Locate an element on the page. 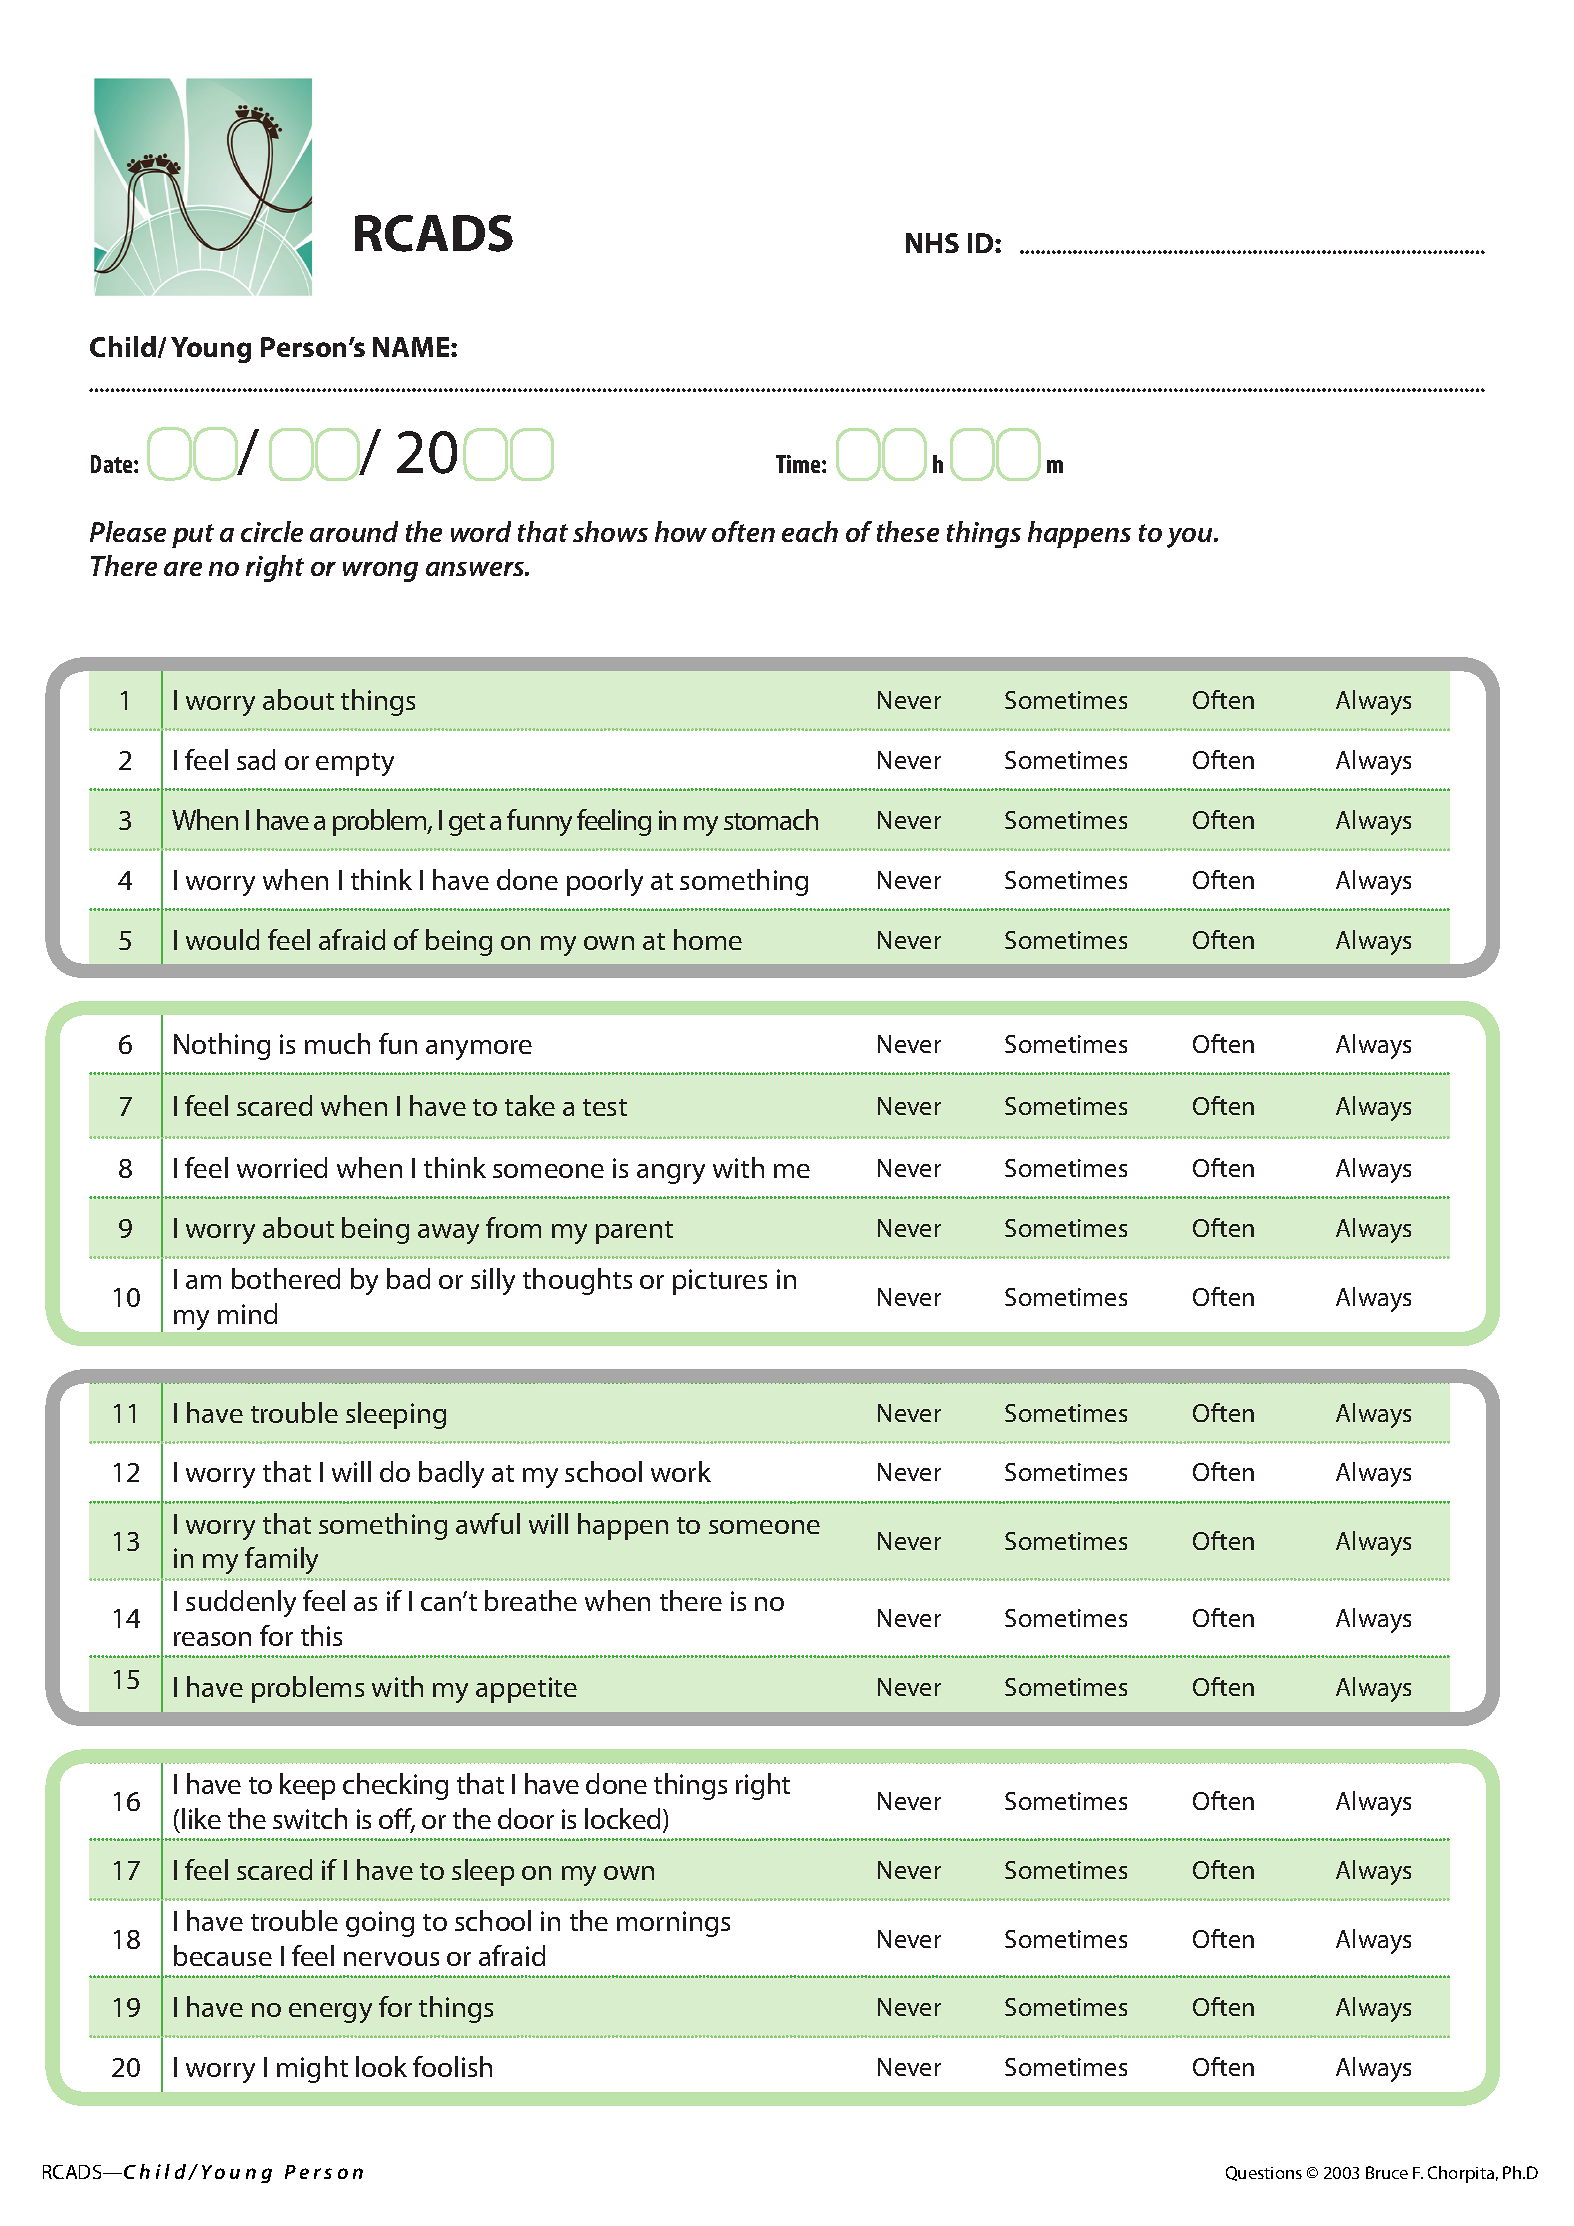 This image has height=2226, width=1574. appetite is located at coordinates (526, 1690).
